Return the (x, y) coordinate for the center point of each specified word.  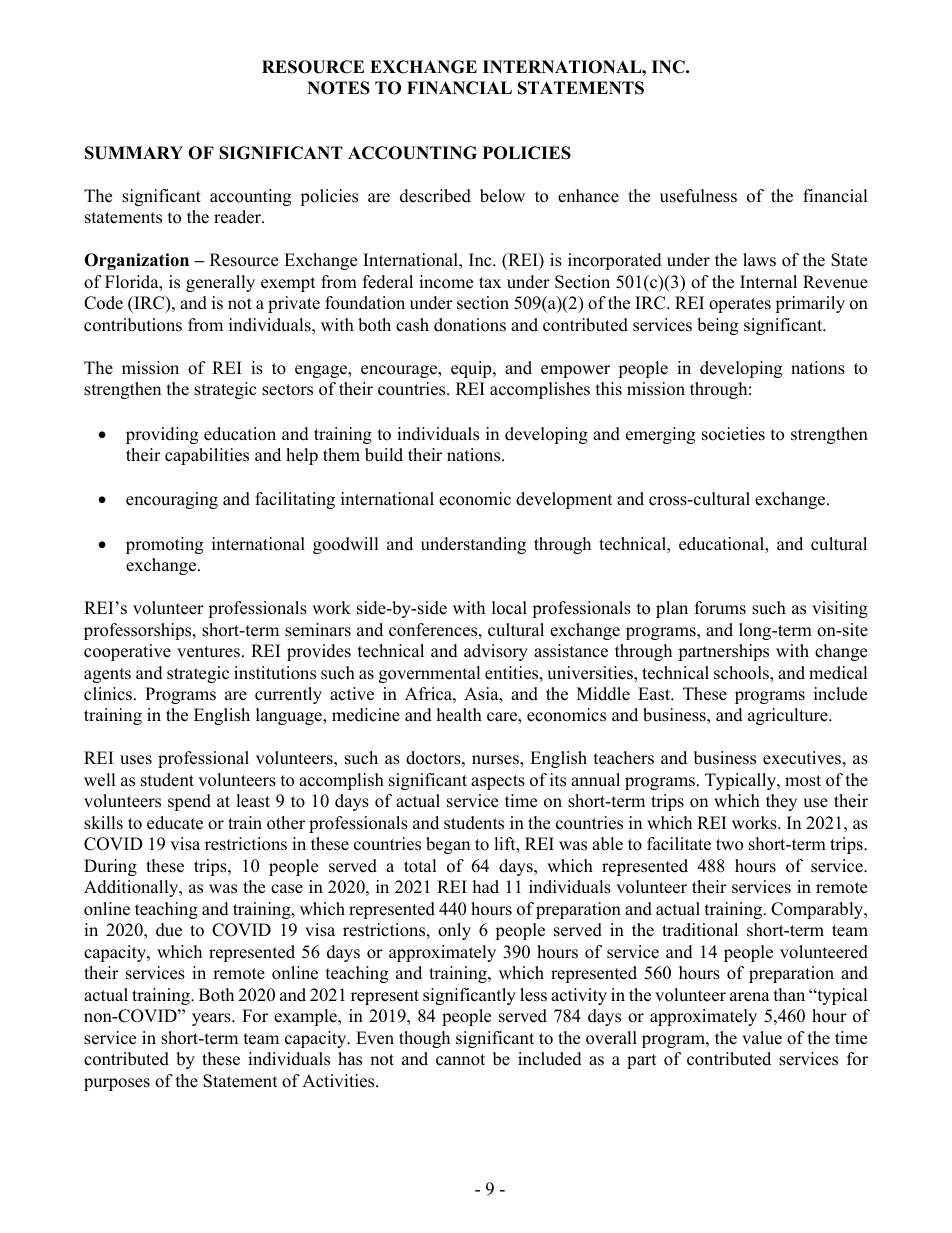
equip (472, 369)
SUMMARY (134, 153)
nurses (496, 761)
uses (136, 760)
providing (162, 435)
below (502, 196)
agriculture (789, 716)
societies (733, 434)
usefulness (698, 196)
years (212, 1019)
